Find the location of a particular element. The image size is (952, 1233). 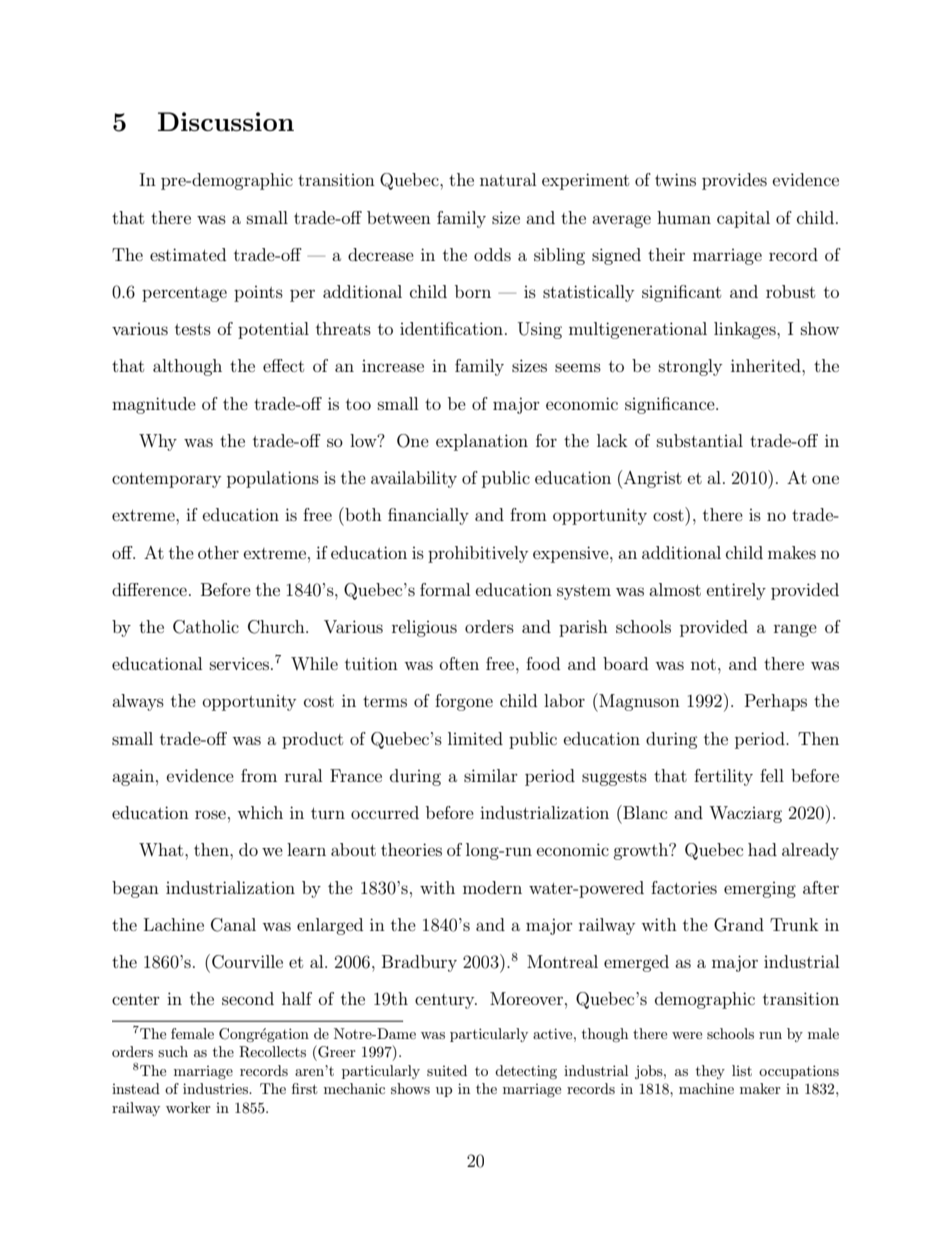

substantial is located at coordinates (700, 440).
